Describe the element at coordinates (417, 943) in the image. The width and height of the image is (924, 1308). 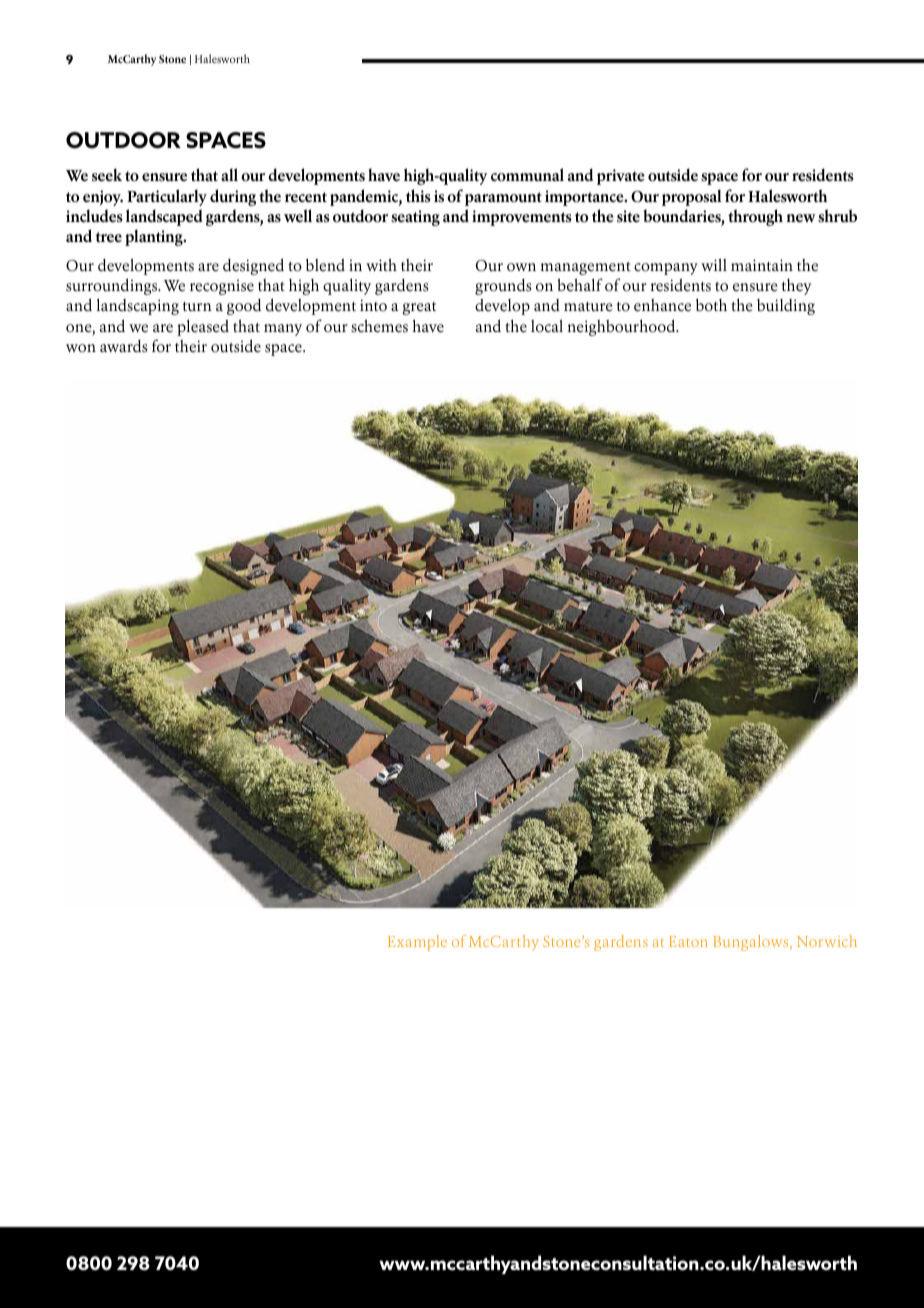
I see `Example` at that location.
